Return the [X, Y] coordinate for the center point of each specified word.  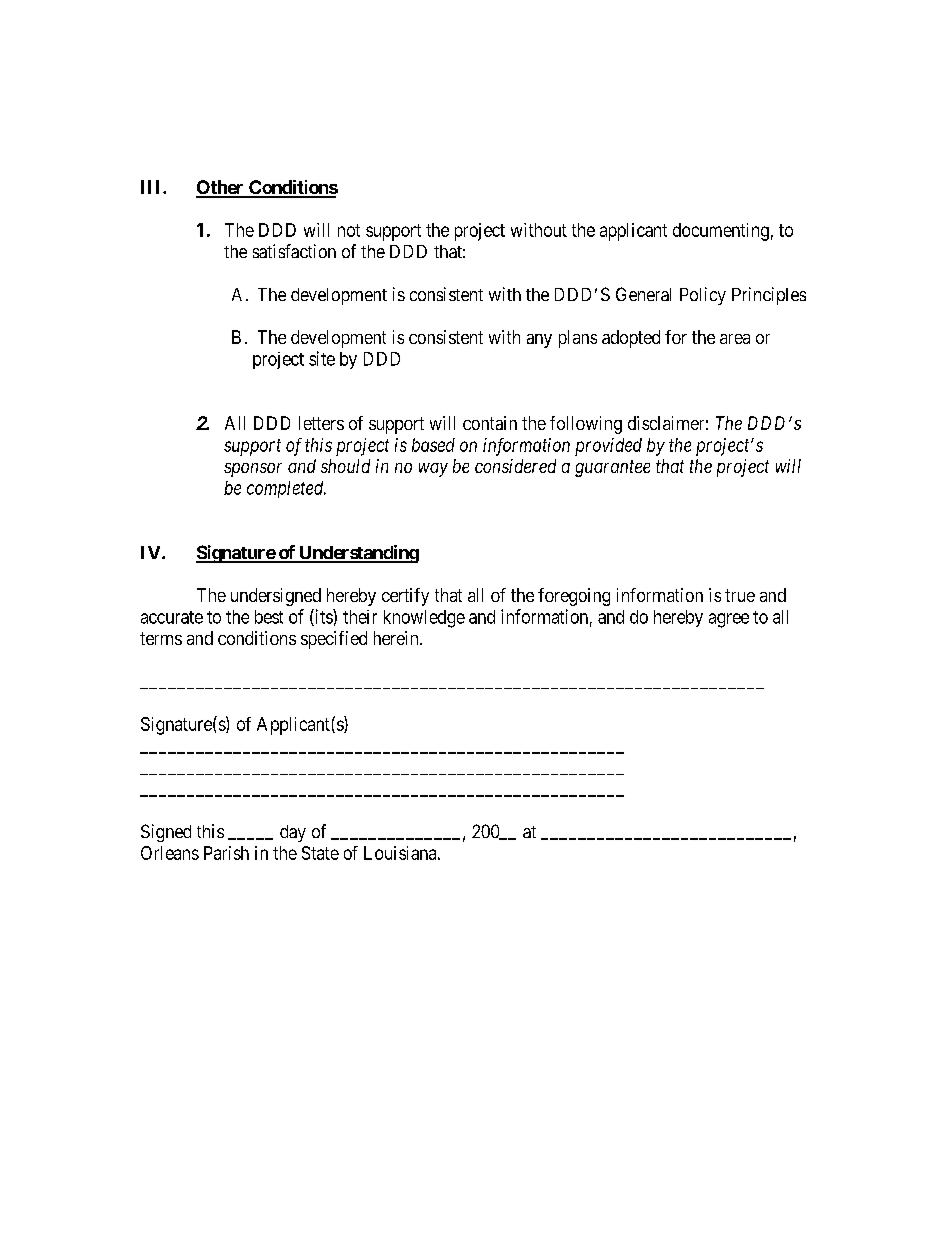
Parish [226, 853]
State [320, 853]
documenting [721, 232]
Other [221, 188]
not [349, 230]
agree [729, 620]
